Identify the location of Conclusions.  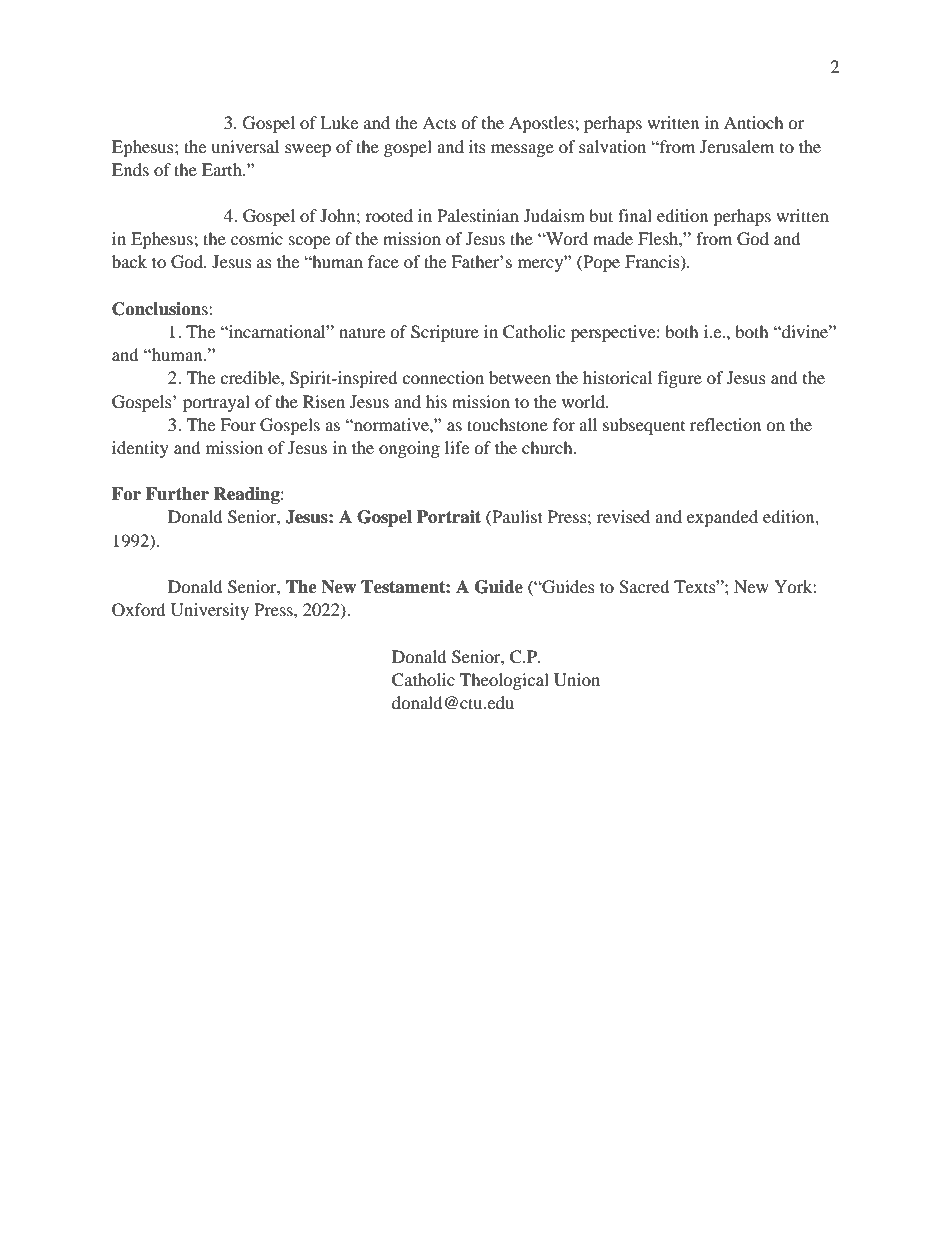
(161, 309).
